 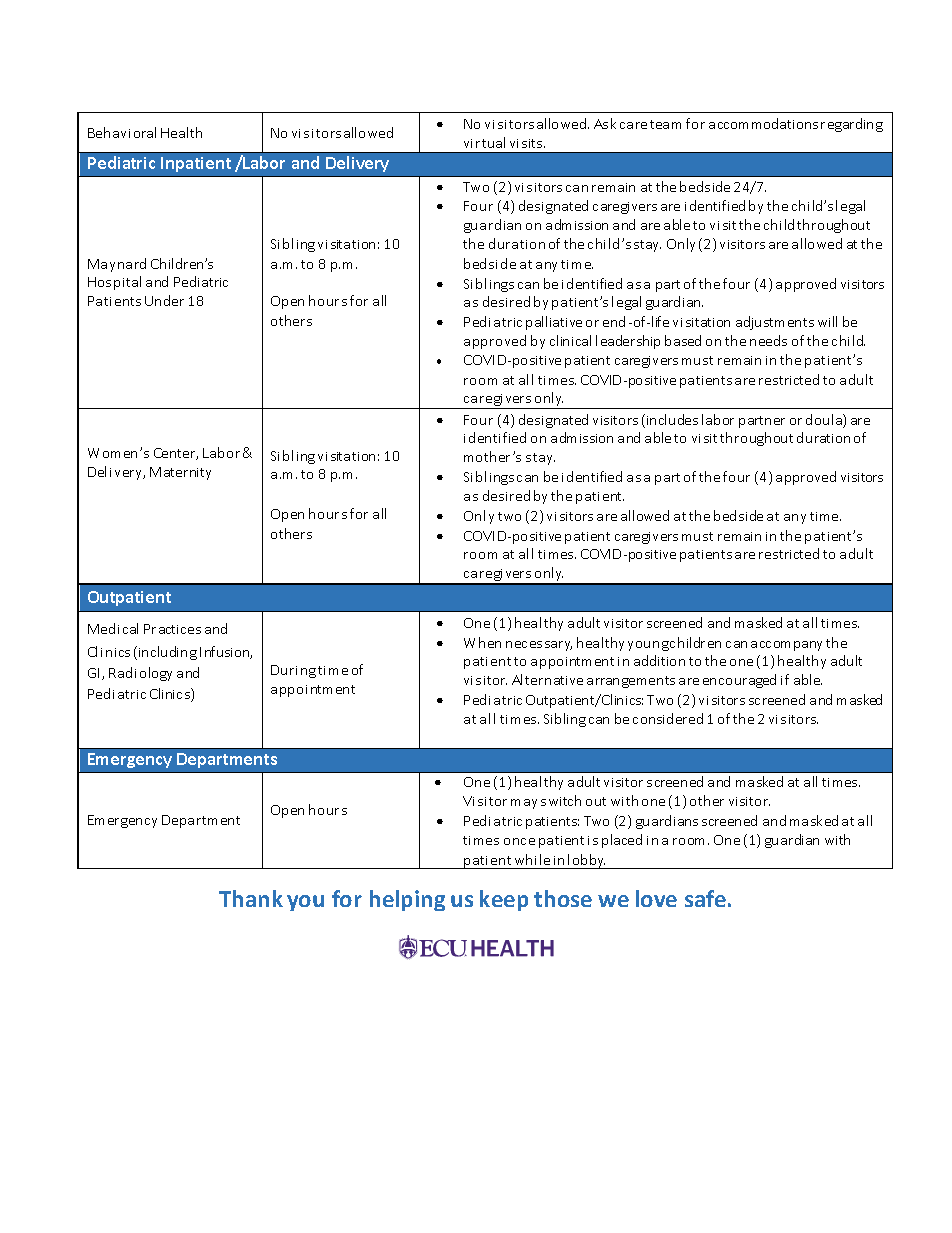 I want to click on virtual, so click(x=484, y=142).
